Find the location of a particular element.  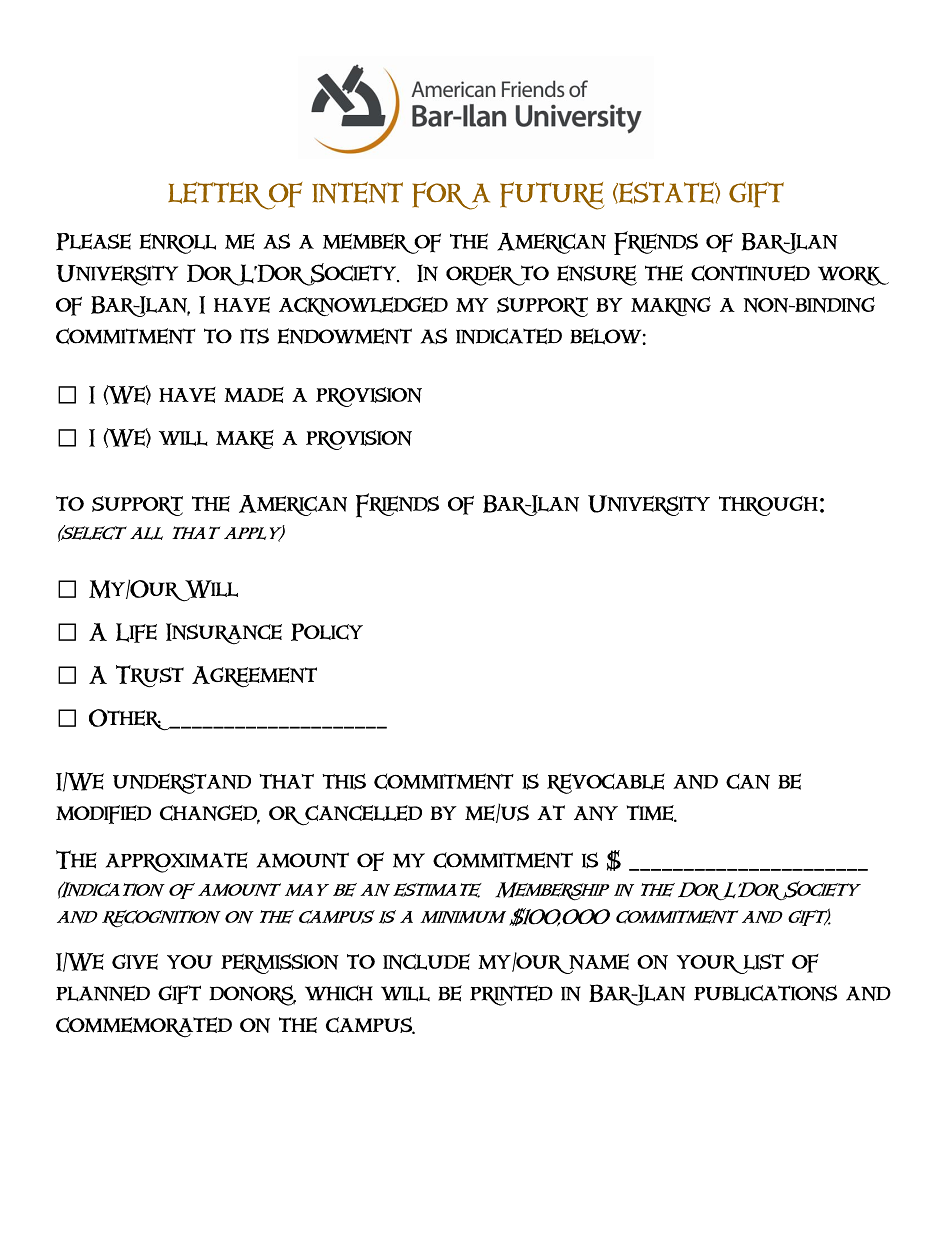

INTENT is located at coordinates (357, 193).
